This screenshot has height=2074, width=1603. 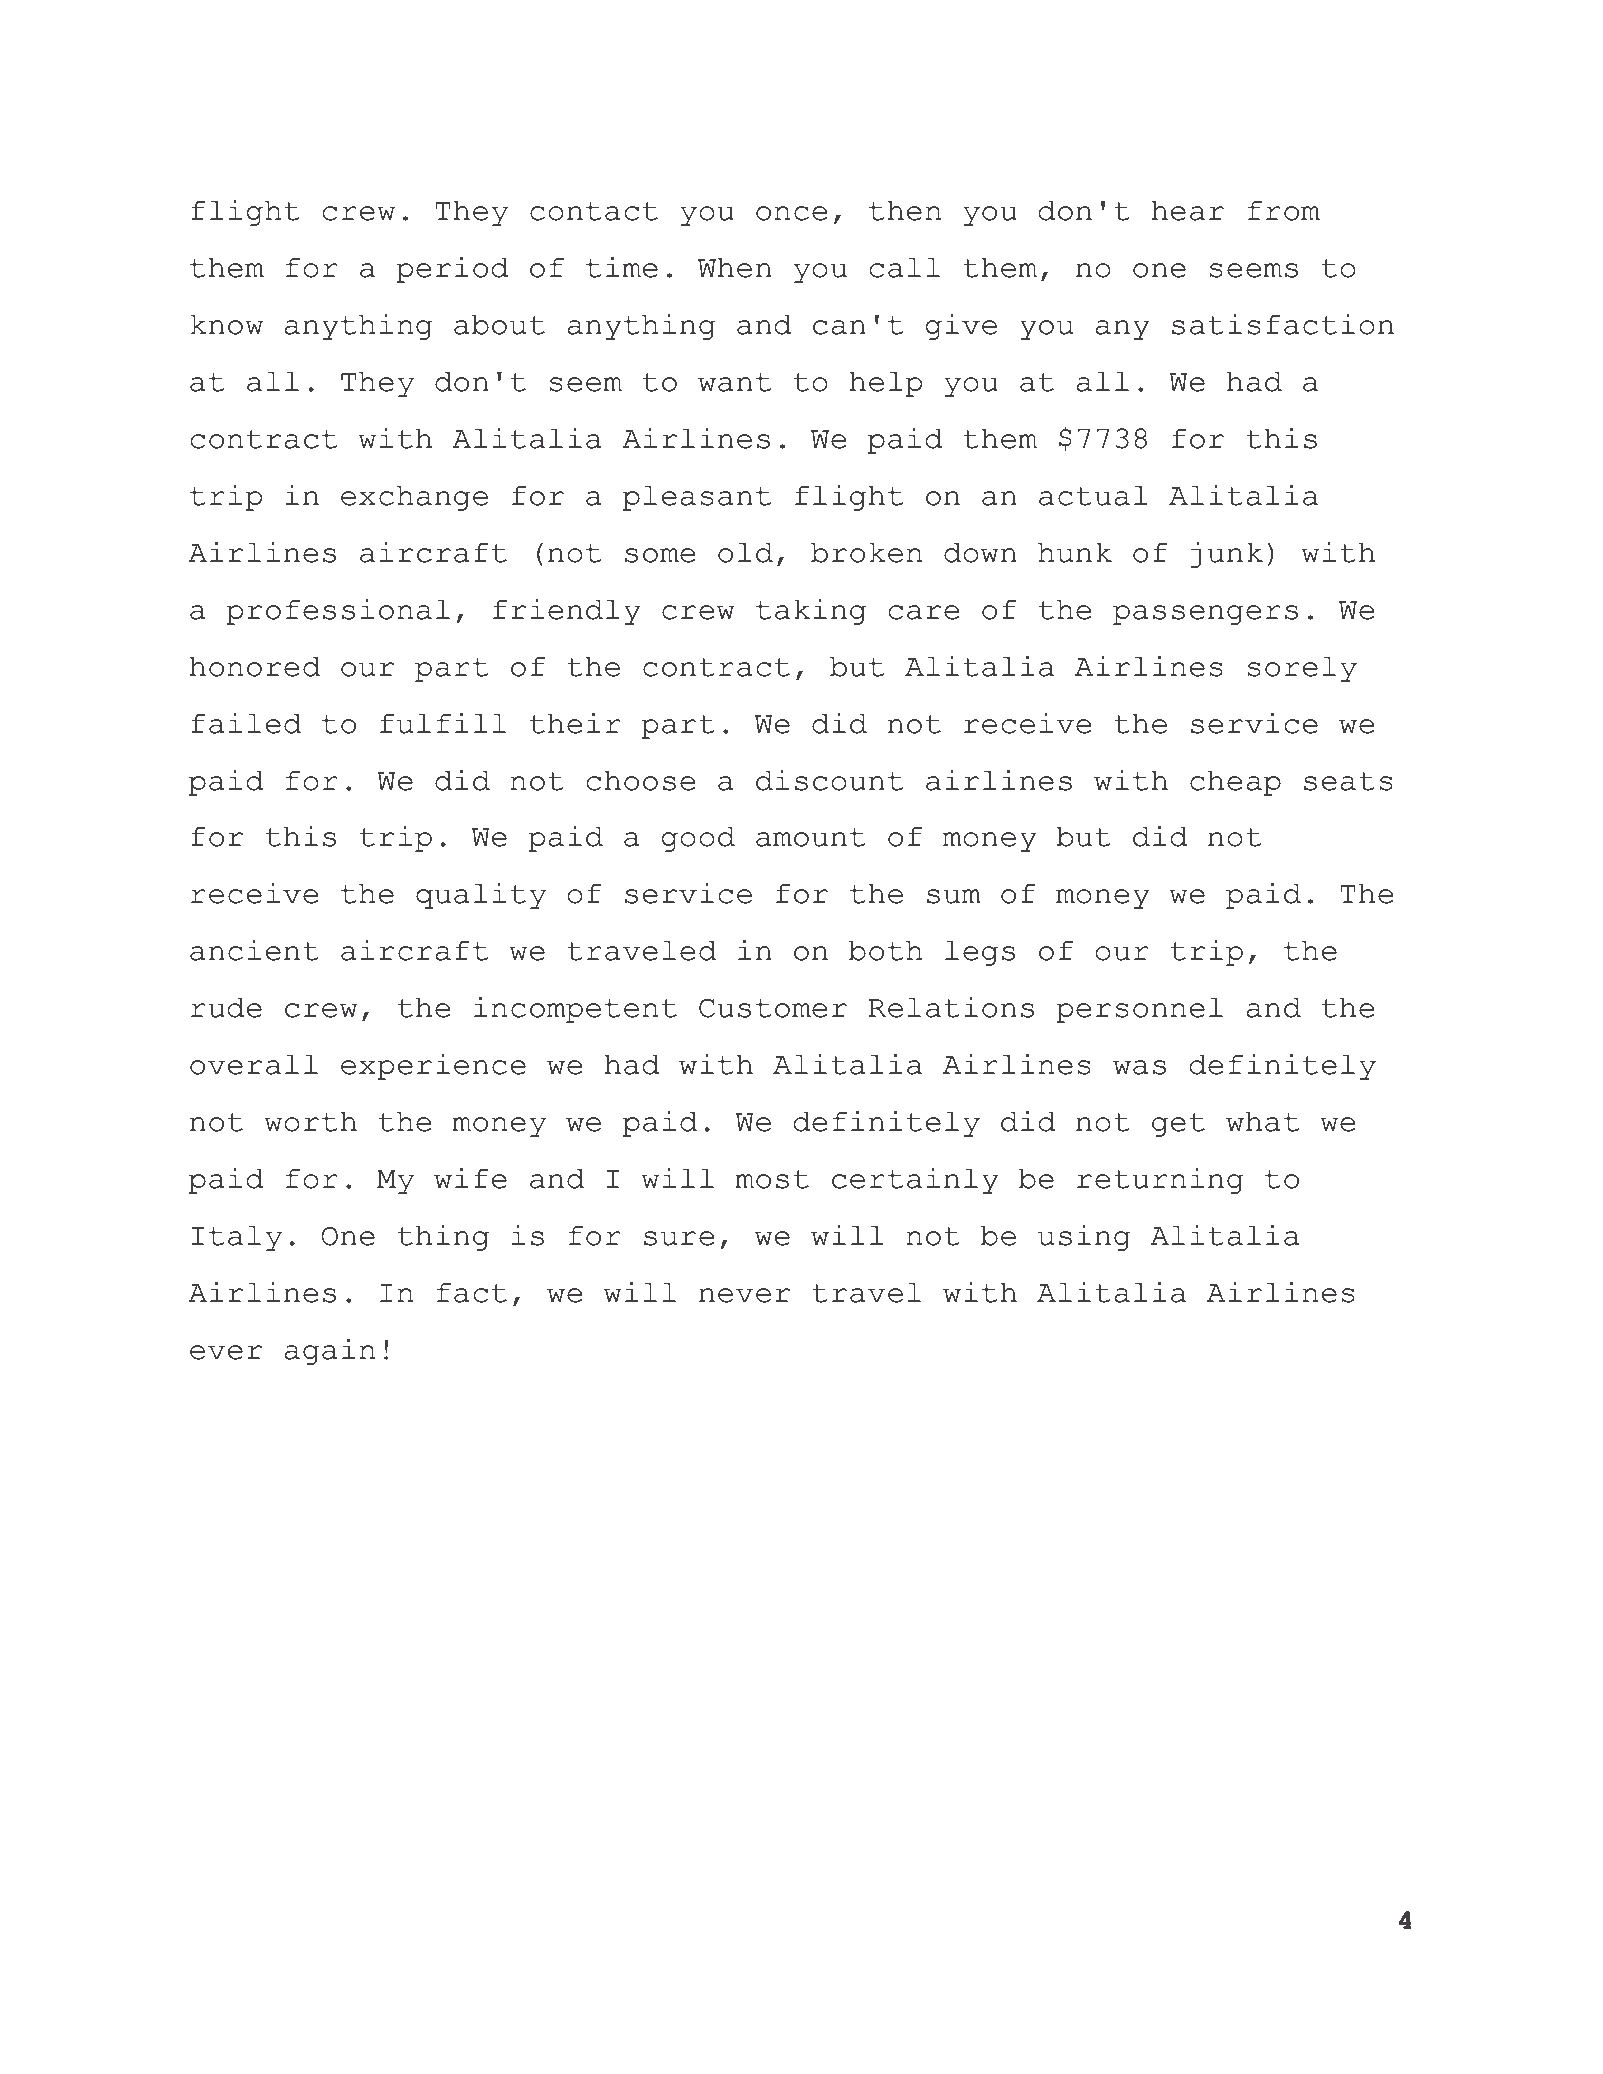 What do you see at coordinates (1187, 211) in the screenshot?
I see `hear` at bounding box center [1187, 211].
